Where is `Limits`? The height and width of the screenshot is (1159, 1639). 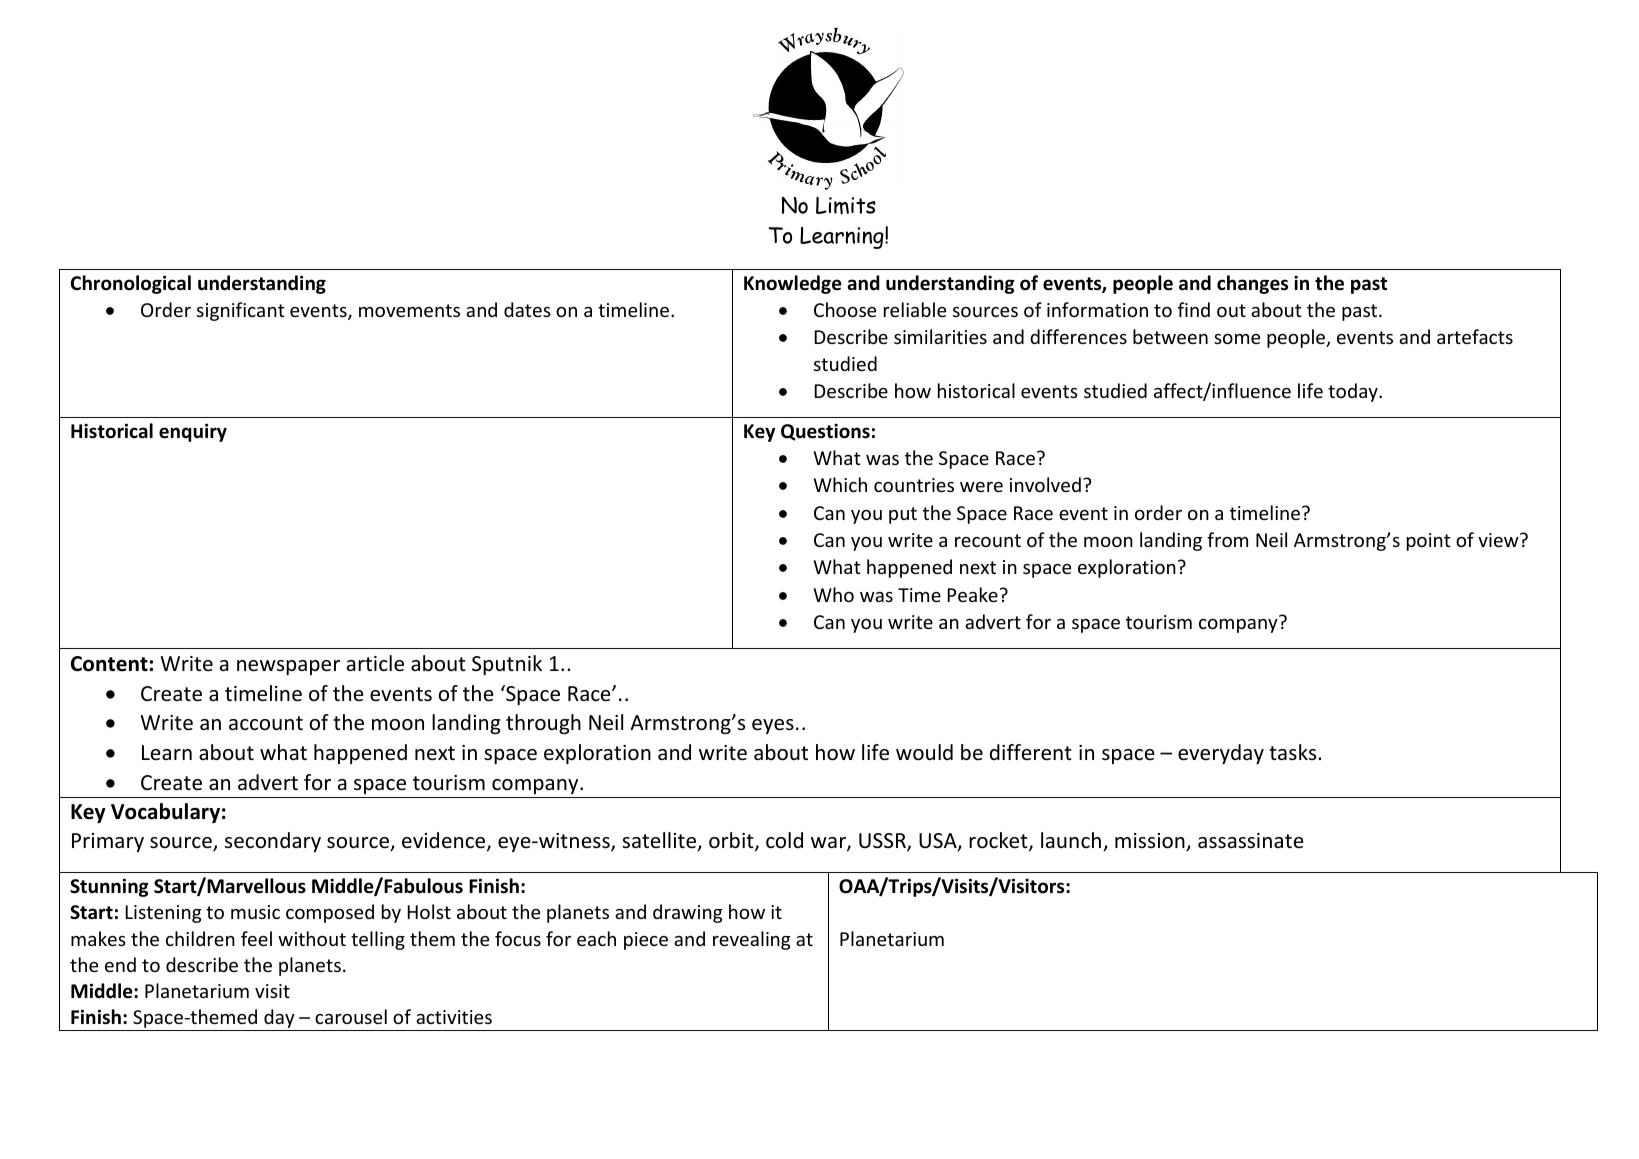 Limits is located at coordinates (846, 206).
